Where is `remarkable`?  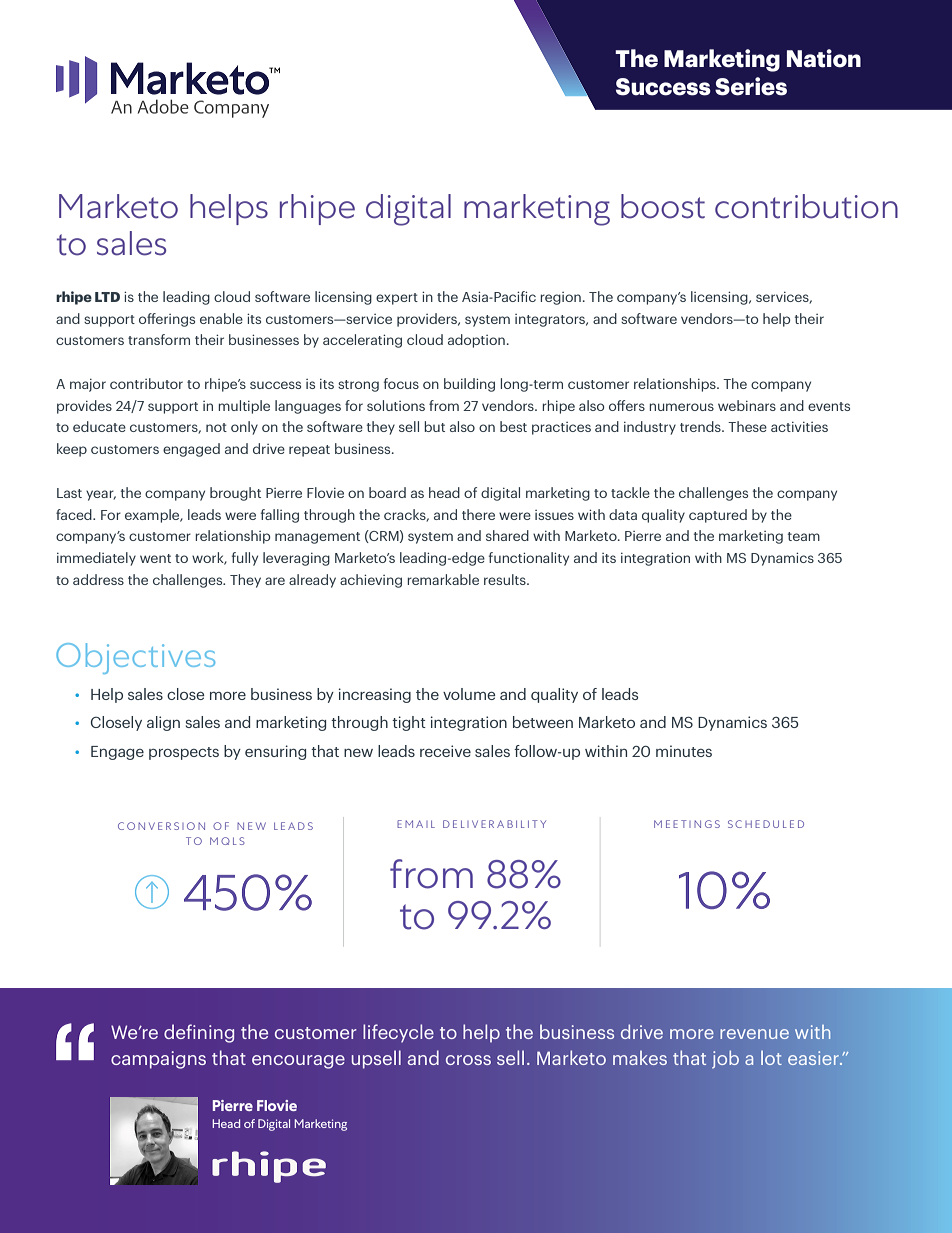 remarkable is located at coordinates (443, 579).
